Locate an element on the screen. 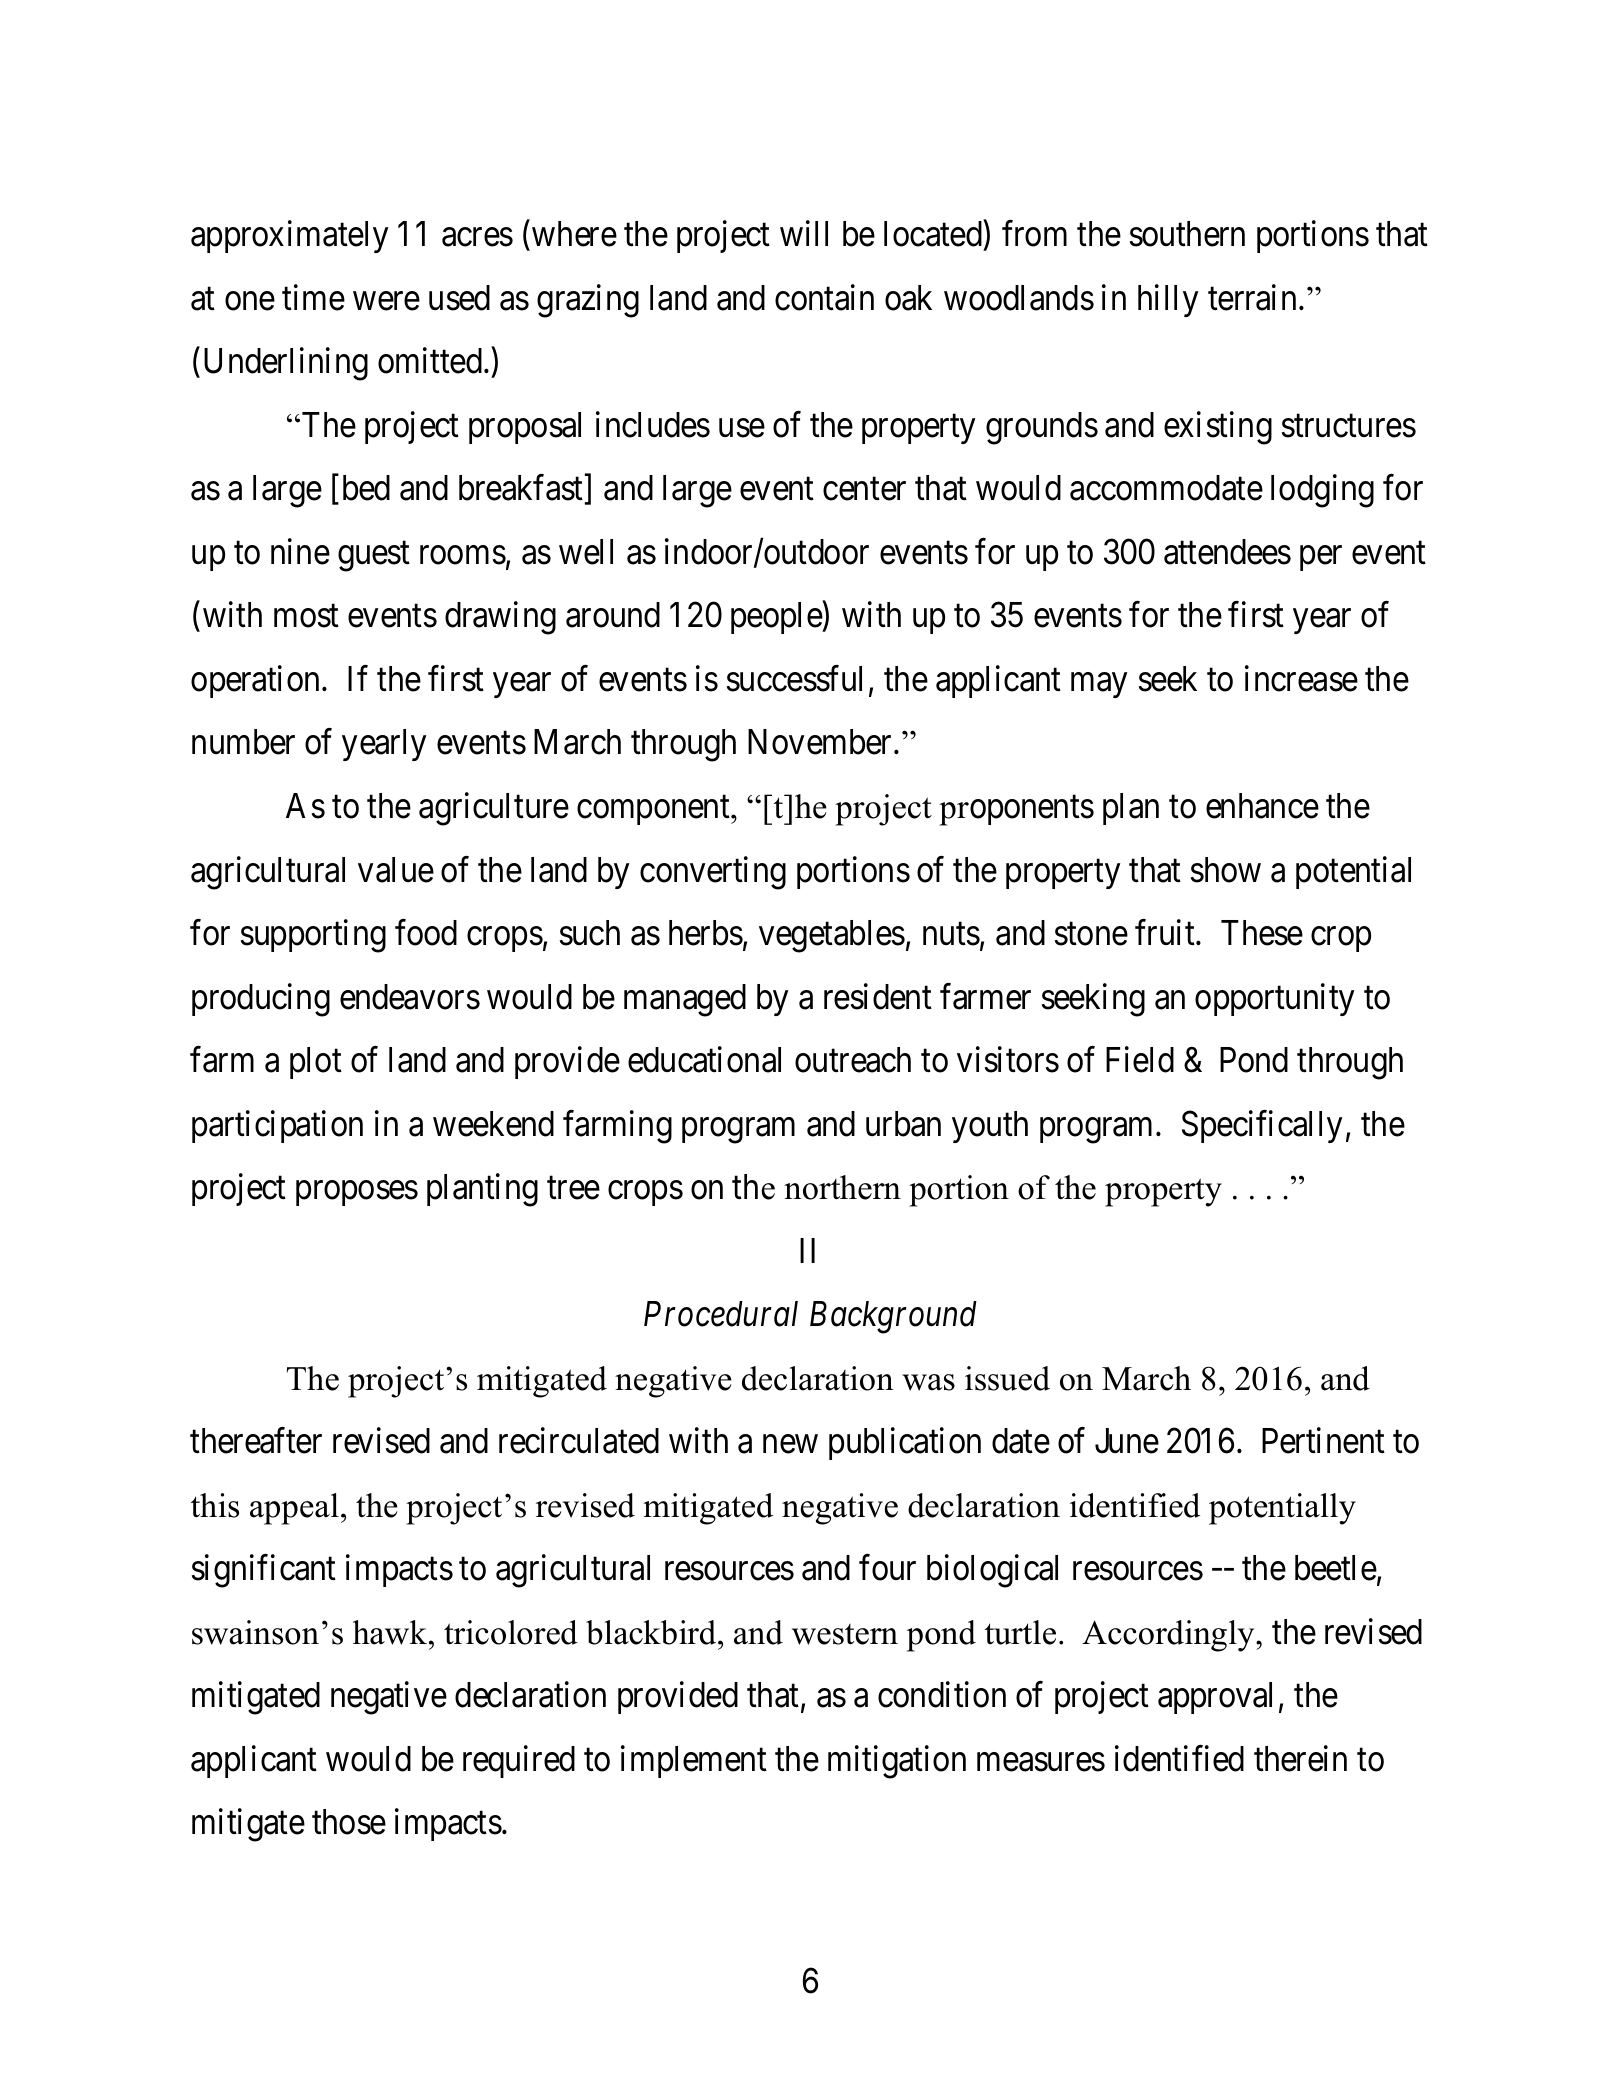 Image resolution: width=1620 pixels, height=2096 pixels. show is located at coordinates (1226, 870).
